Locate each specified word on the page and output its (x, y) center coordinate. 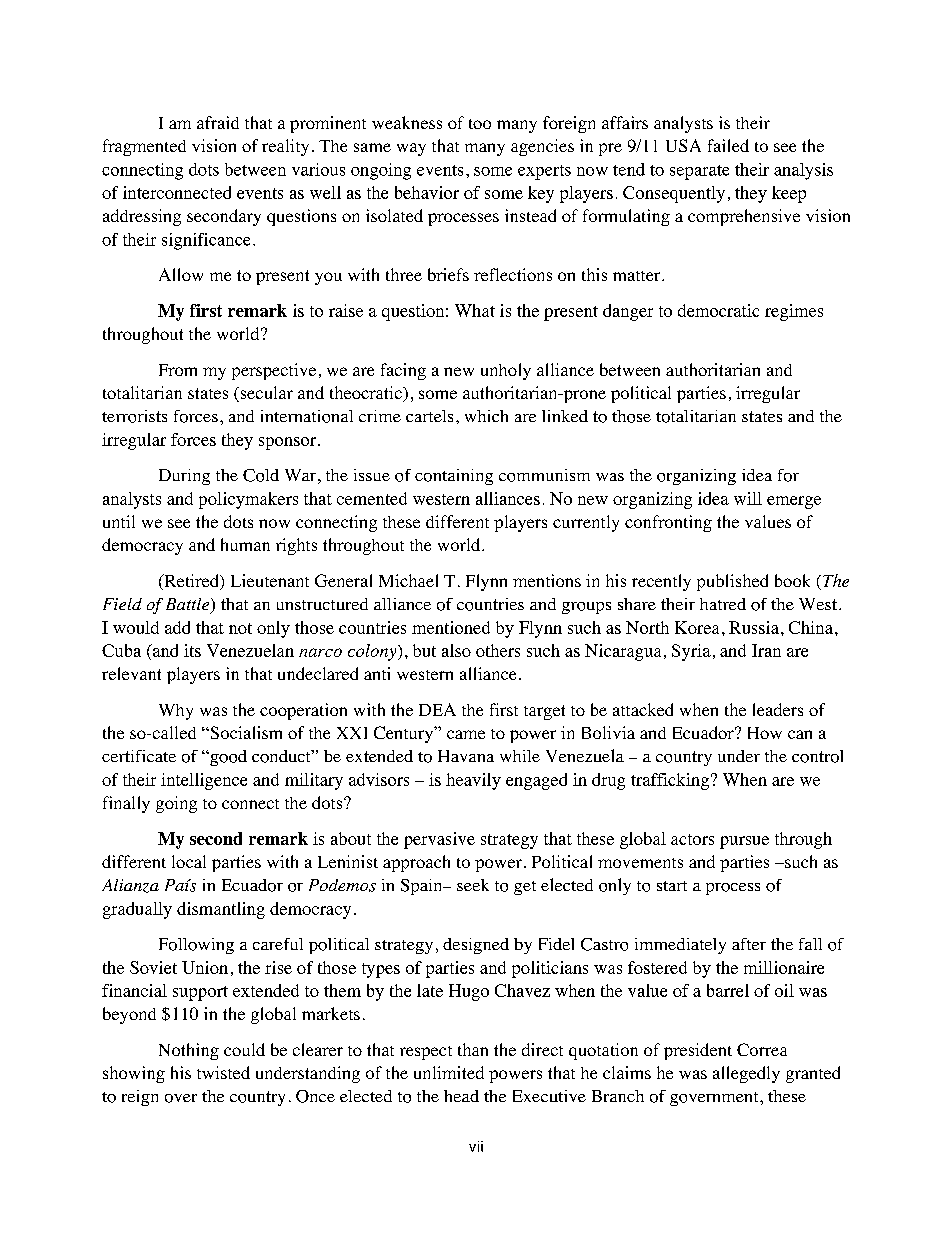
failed (728, 145)
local (189, 861)
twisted (223, 1072)
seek (473, 885)
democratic (718, 310)
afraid (218, 122)
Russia (754, 627)
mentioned (451, 627)
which (486, 416)
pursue (744, 842)
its (192, 650)
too (480, 124)
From (178, 370)
